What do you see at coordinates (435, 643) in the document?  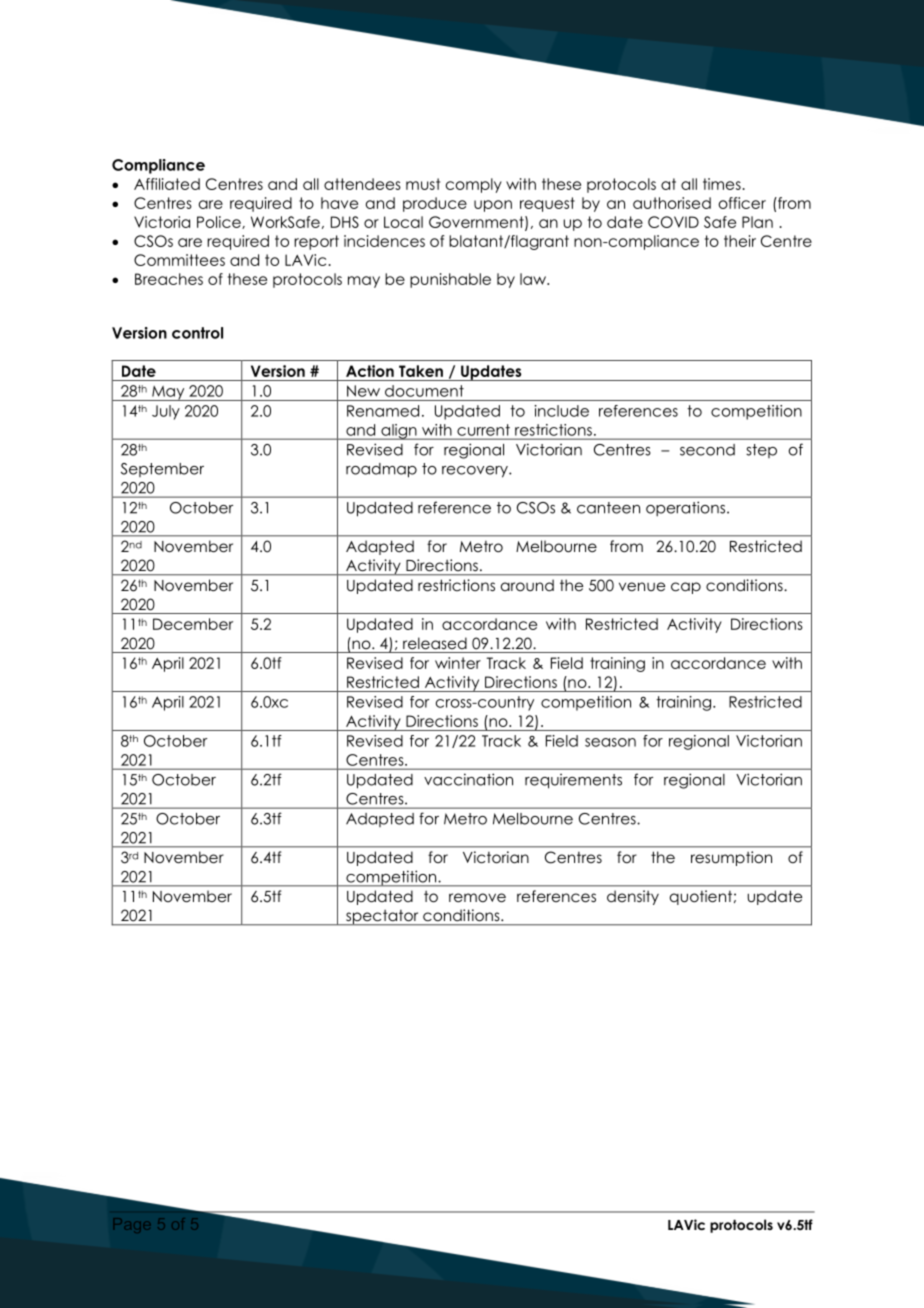 I see `released` at bounding box center [435, 643].
